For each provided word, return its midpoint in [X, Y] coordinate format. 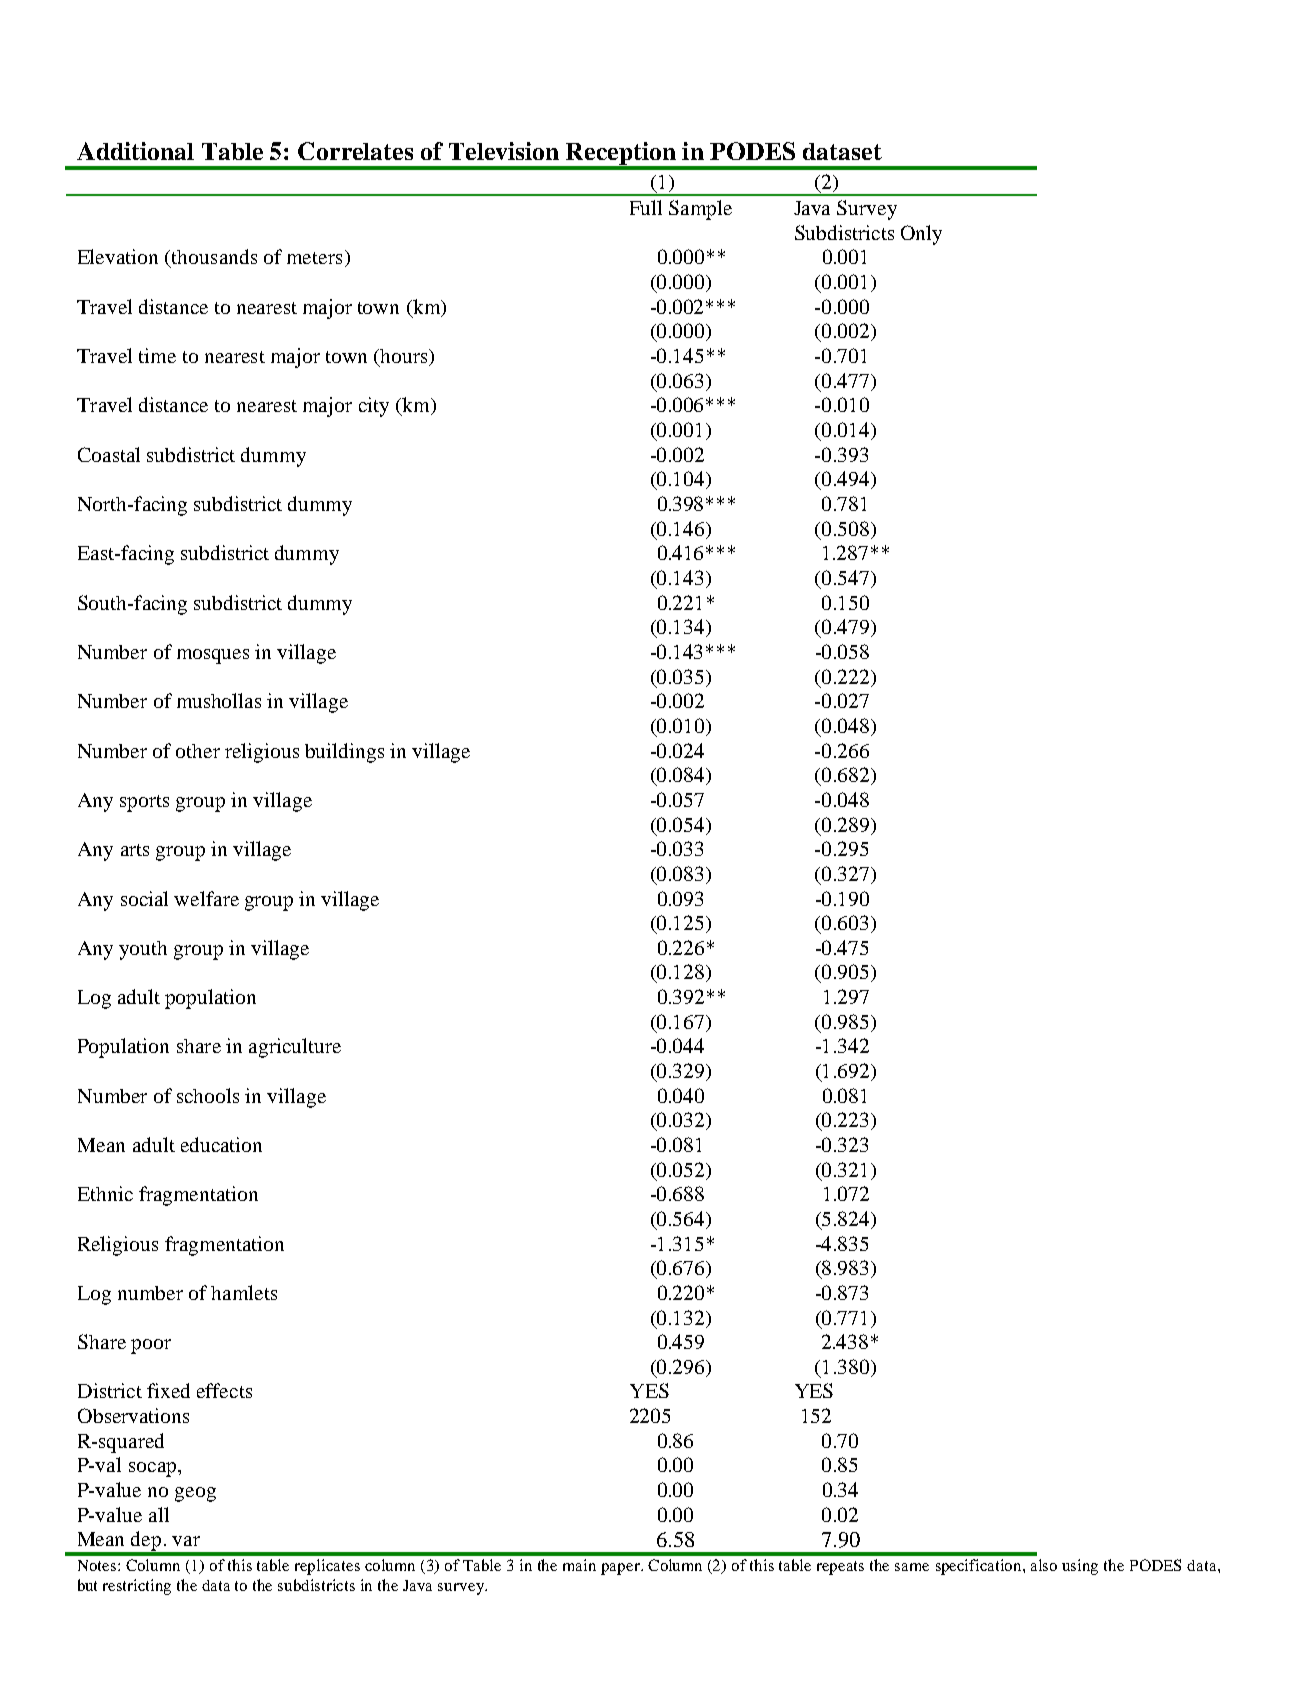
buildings [344, 753]
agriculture [295, 1048]
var [186, 1541]
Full [646, 207]
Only [921, 235]
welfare [206, 898]
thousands [214, 256]
